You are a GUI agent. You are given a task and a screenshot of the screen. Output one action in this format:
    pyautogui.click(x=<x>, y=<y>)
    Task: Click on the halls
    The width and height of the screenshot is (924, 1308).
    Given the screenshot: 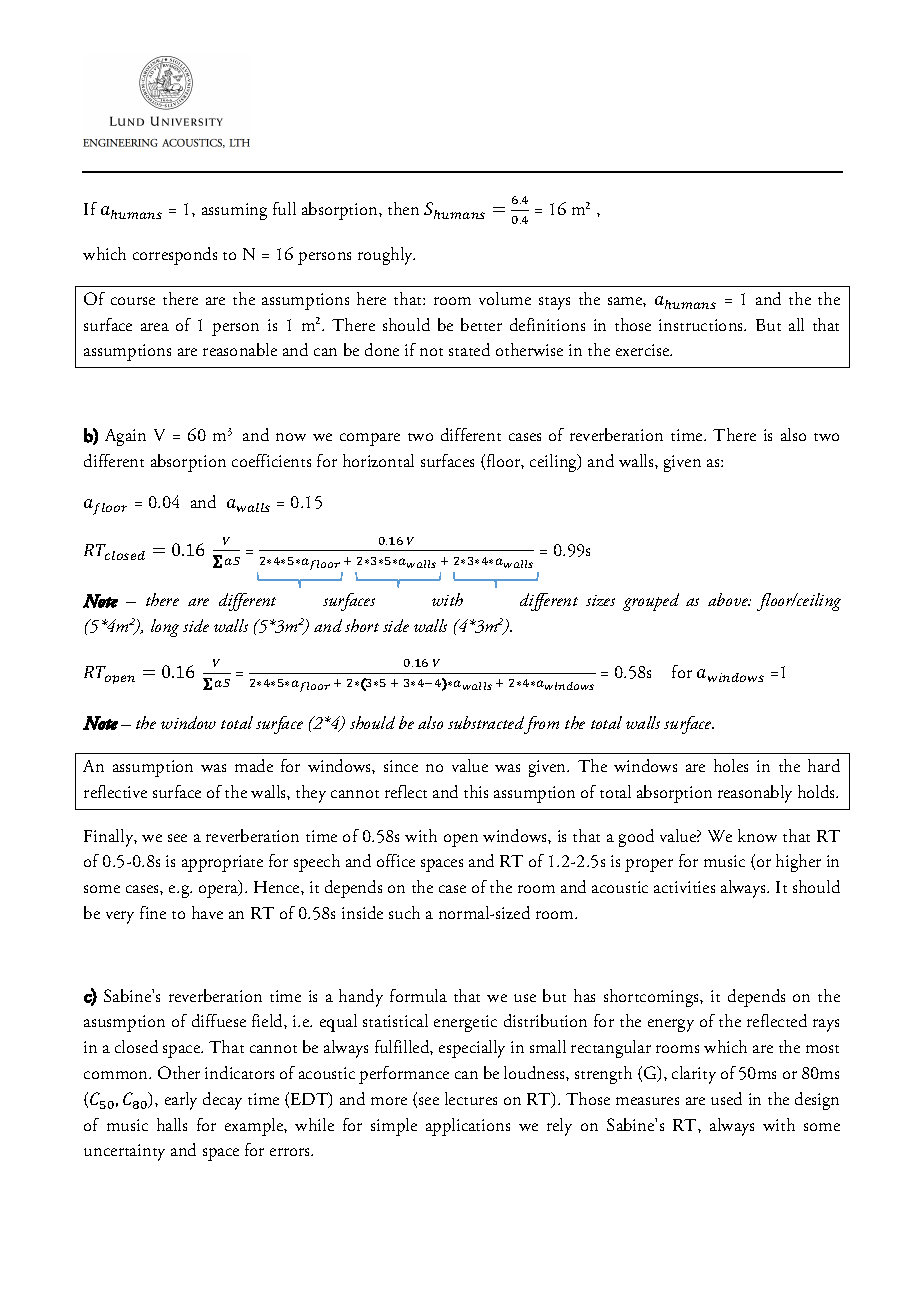 What is the action you would take?
    pyautogui.click(x=172, y=1124)
